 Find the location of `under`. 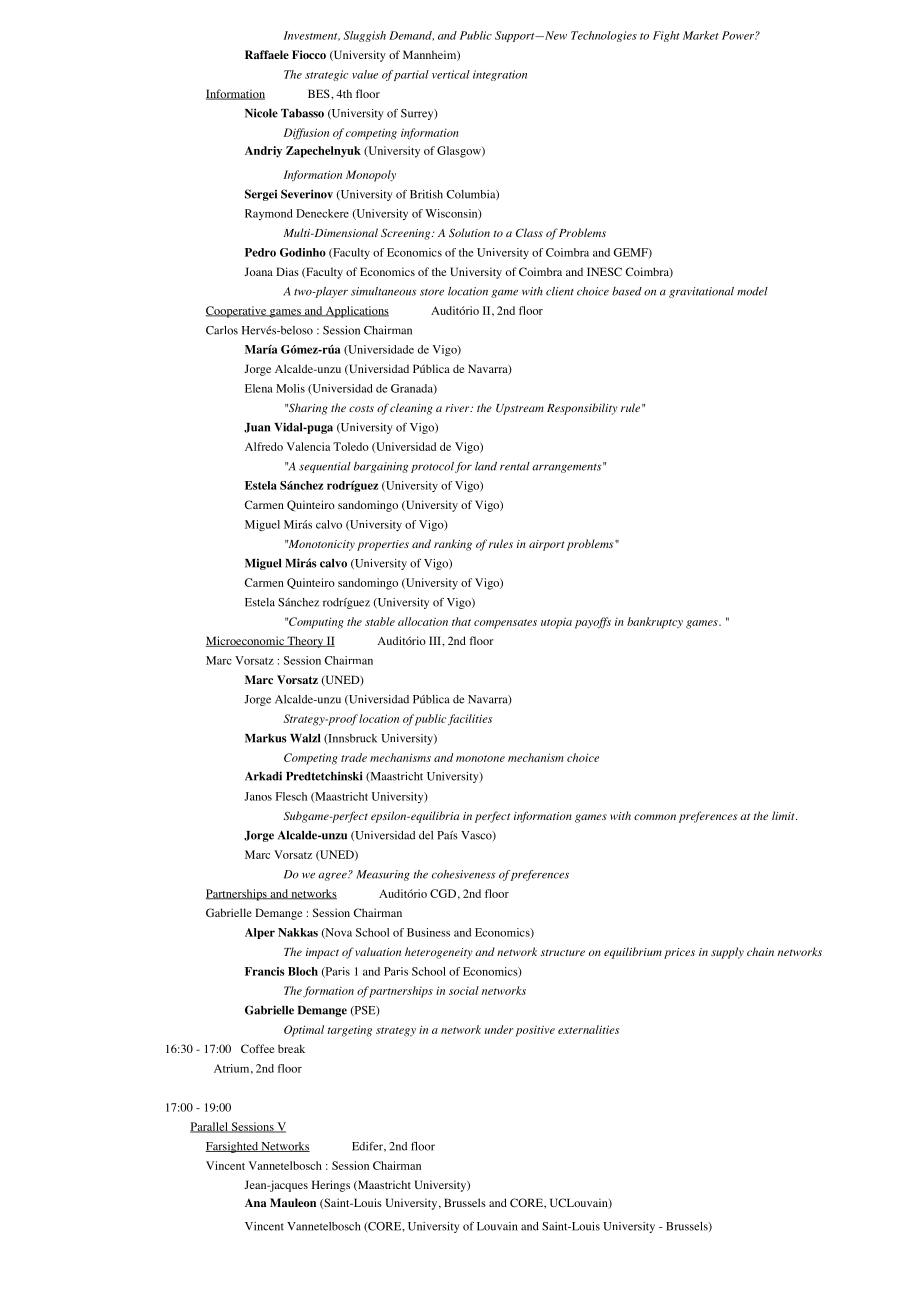

under is located at coordinates (499, 1029).
